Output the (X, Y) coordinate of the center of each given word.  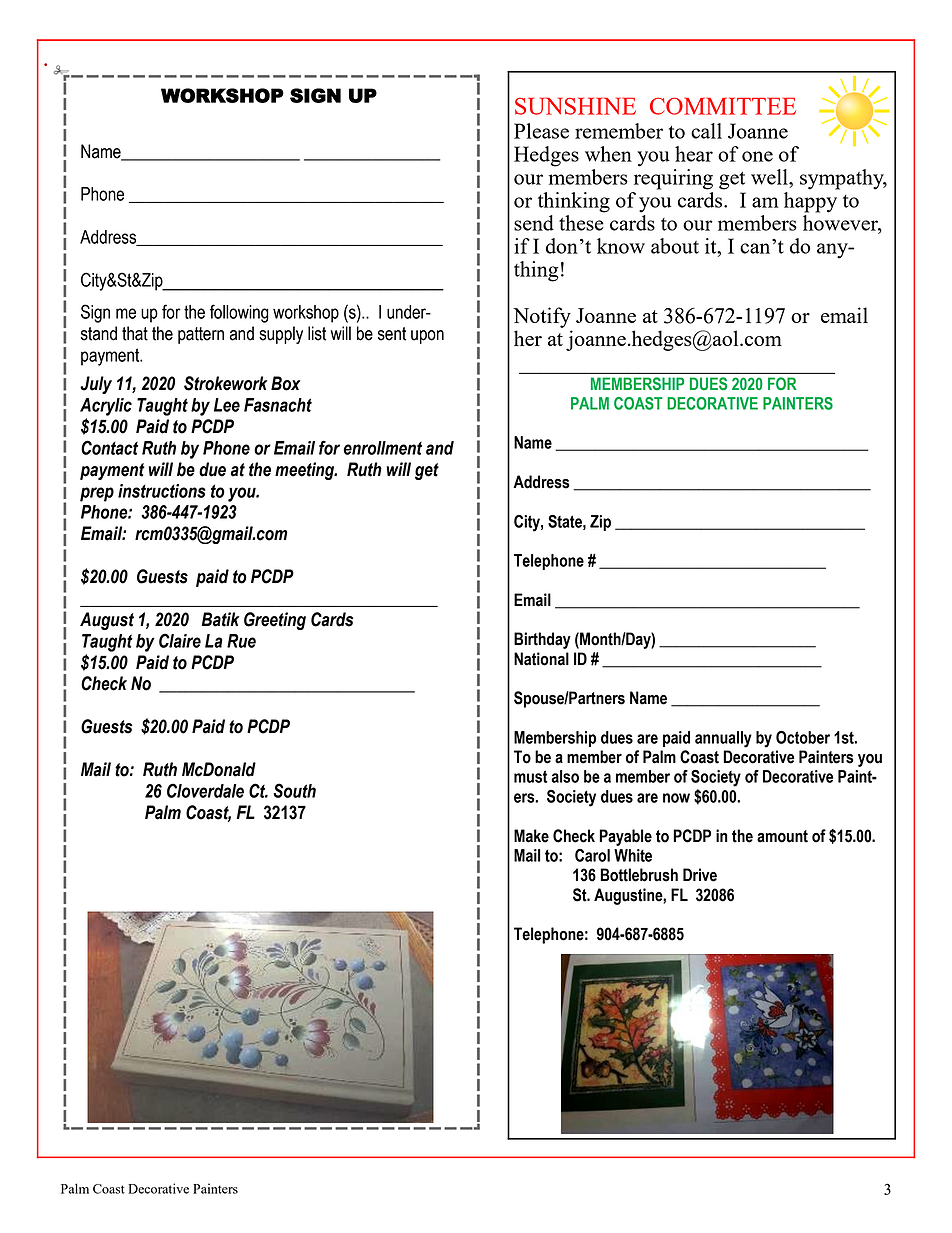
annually (723, 739)
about (675, 246)
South (294, 790)
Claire (180, 640)
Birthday (542, 640)
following (239, 313)
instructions (162, 491)
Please (541, 131)
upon (427, 337)
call (706, 131)
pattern (201, 335)
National (541, 659)
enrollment (383, 448)
